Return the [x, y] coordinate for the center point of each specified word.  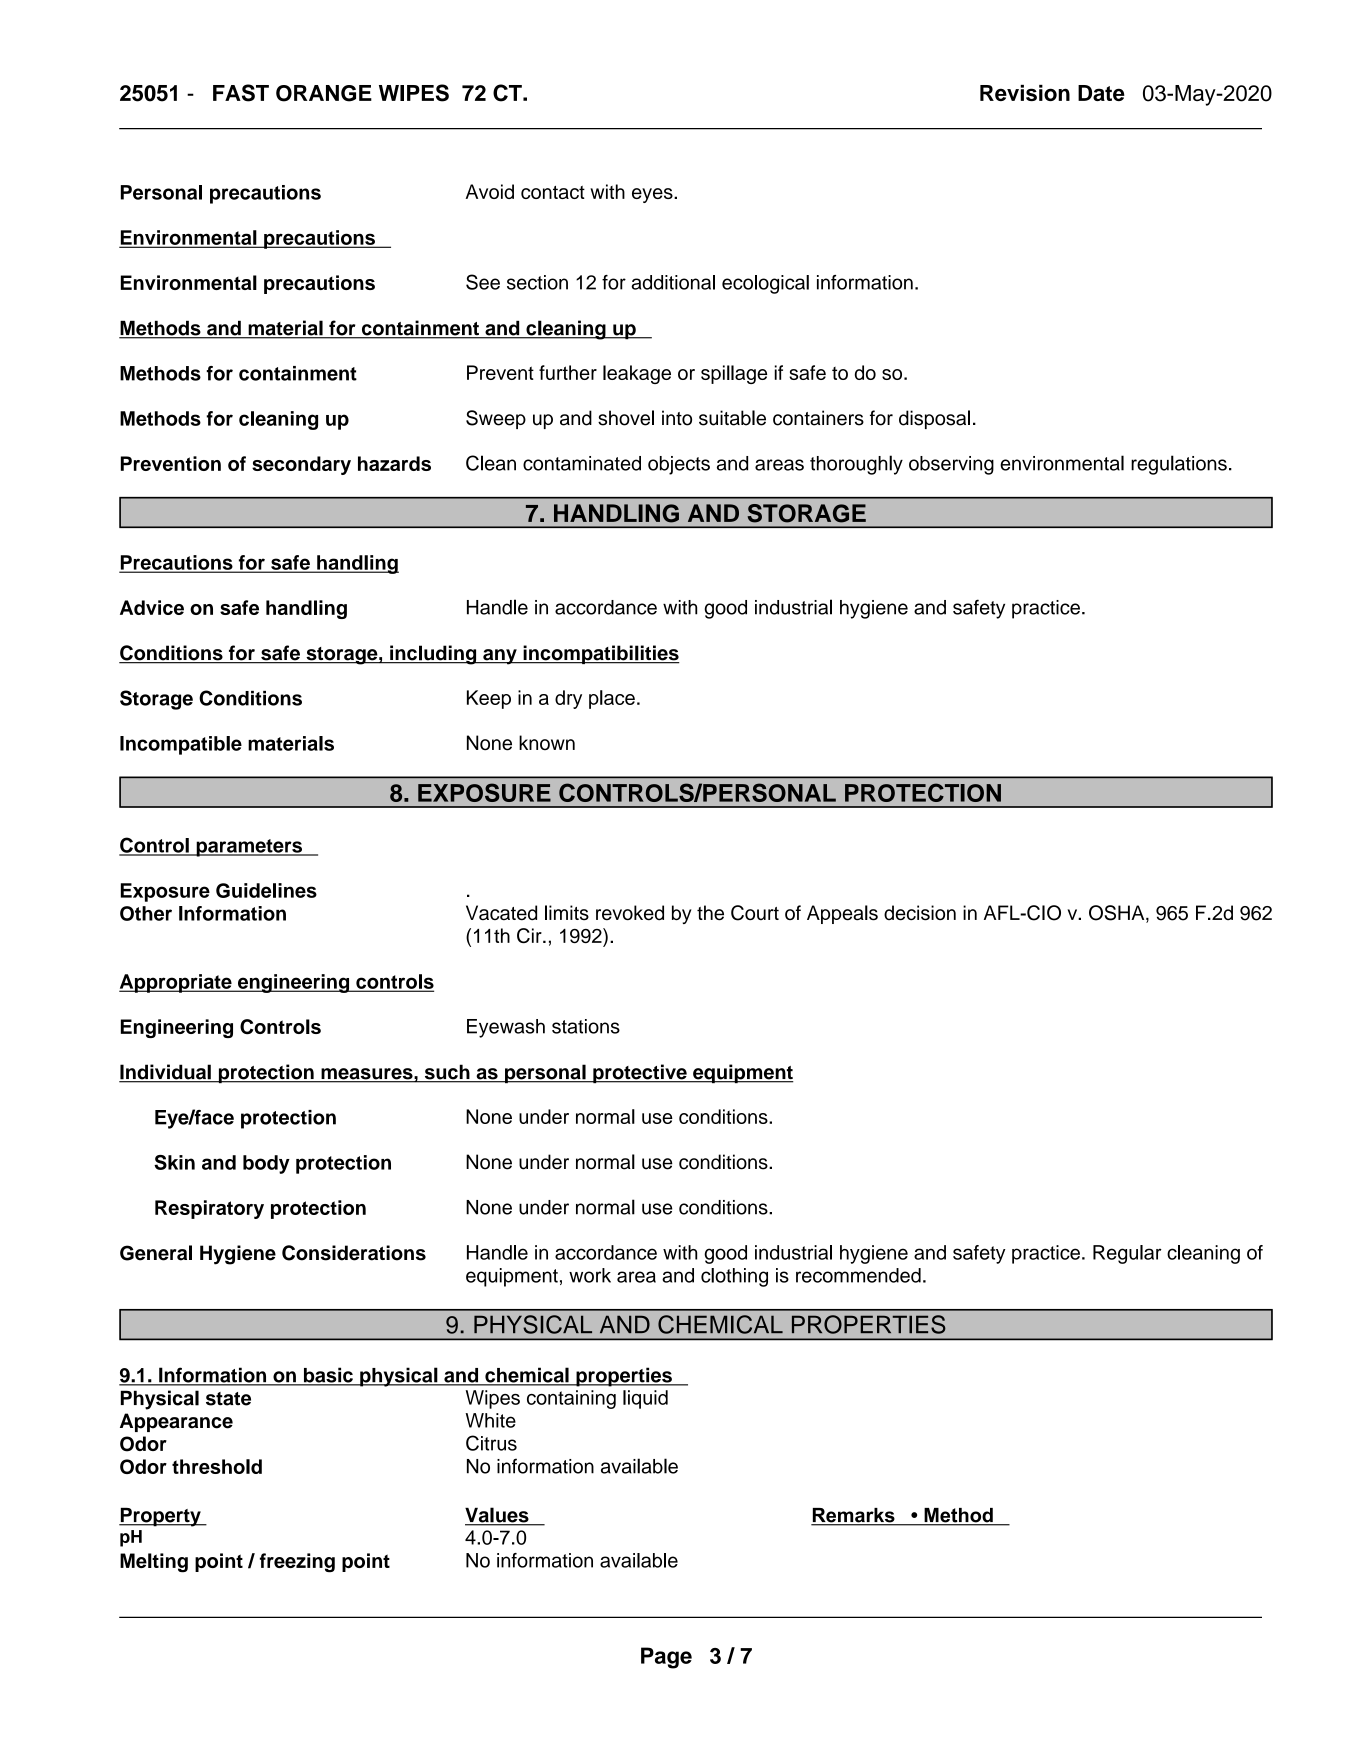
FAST [241, 93]
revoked [630, 913]
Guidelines [266, 890]
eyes [653, 195]
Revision [1025, 93]
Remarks [854, 1516]
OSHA [1118, 914]
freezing [297, 1563]
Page [666, 1658]
